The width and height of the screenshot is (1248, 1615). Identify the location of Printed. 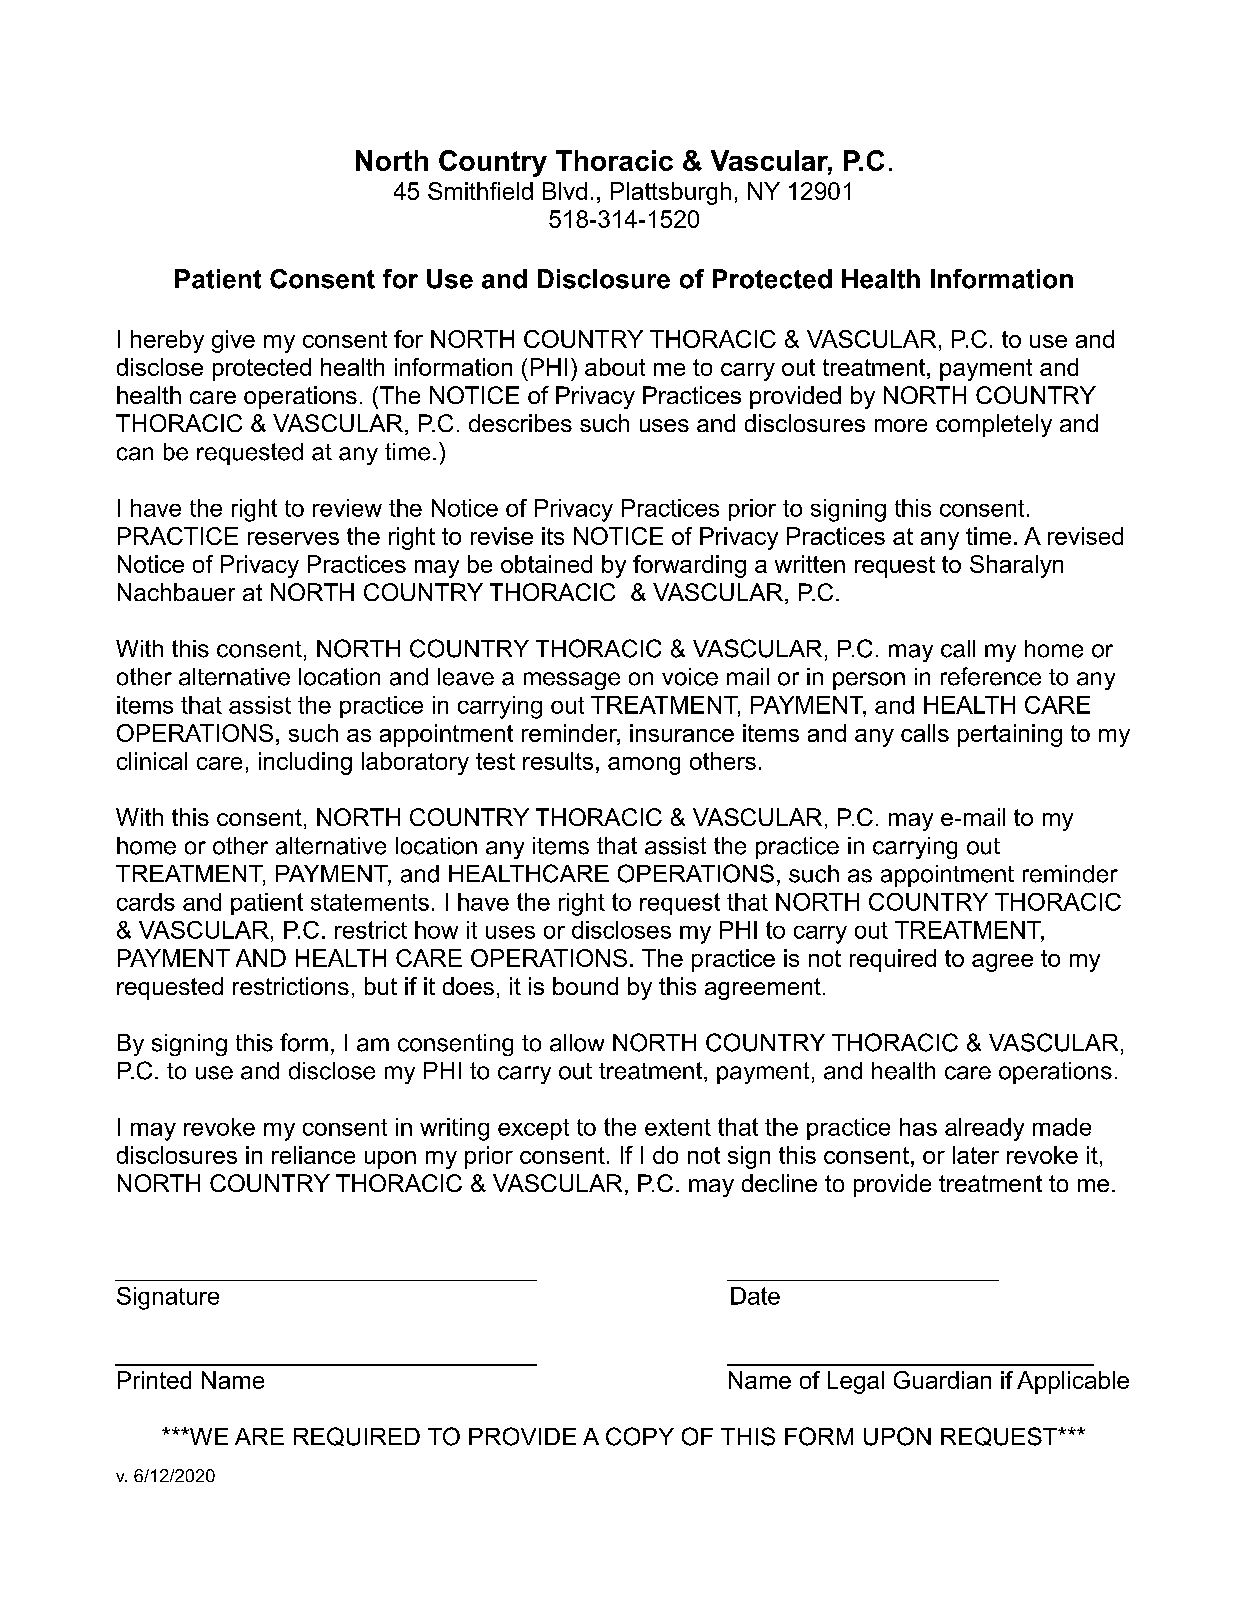
(154, 1380).
